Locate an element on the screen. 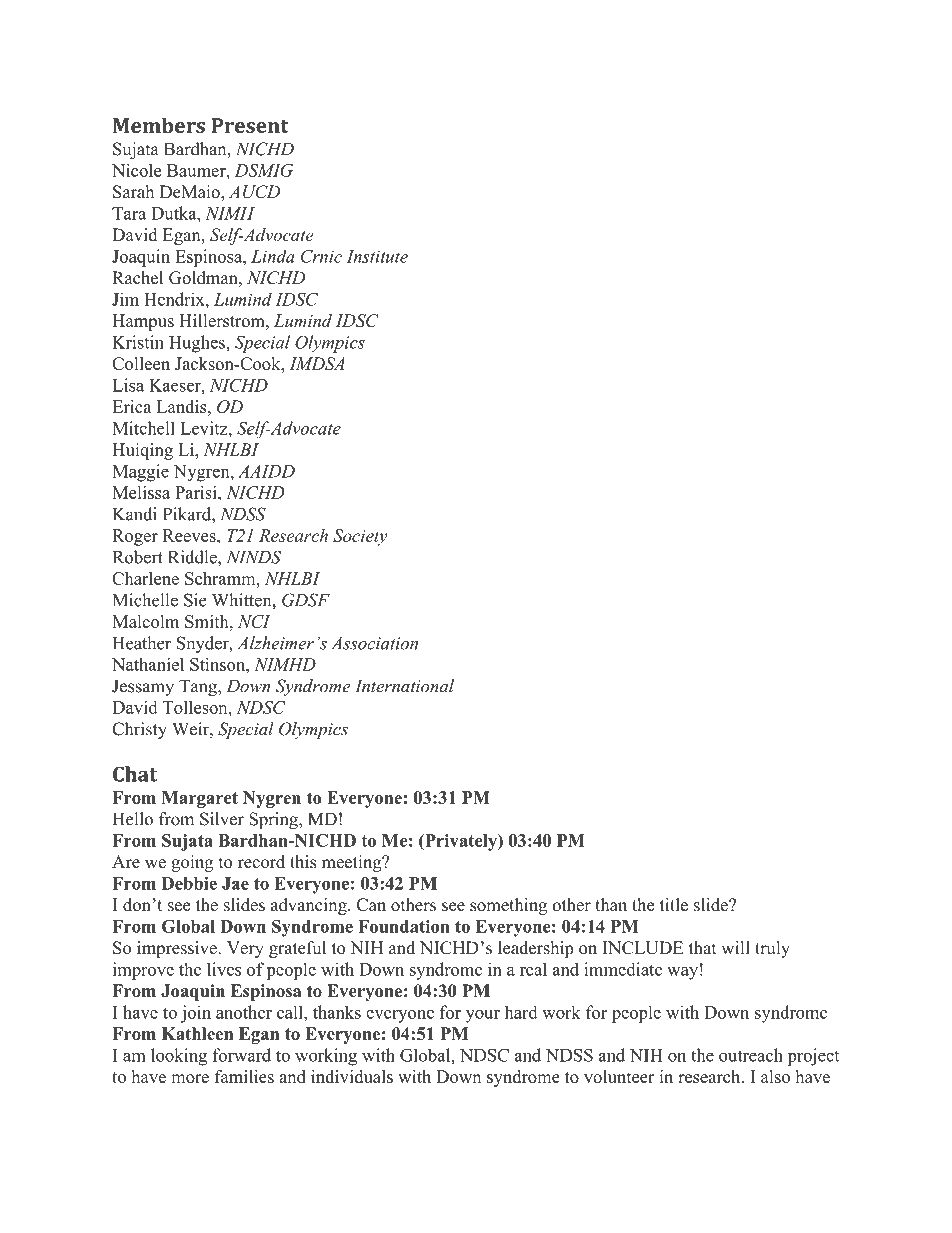 The width and height of the screenshot is (952, 1233). Sie is located at coordinates (195, 600).
